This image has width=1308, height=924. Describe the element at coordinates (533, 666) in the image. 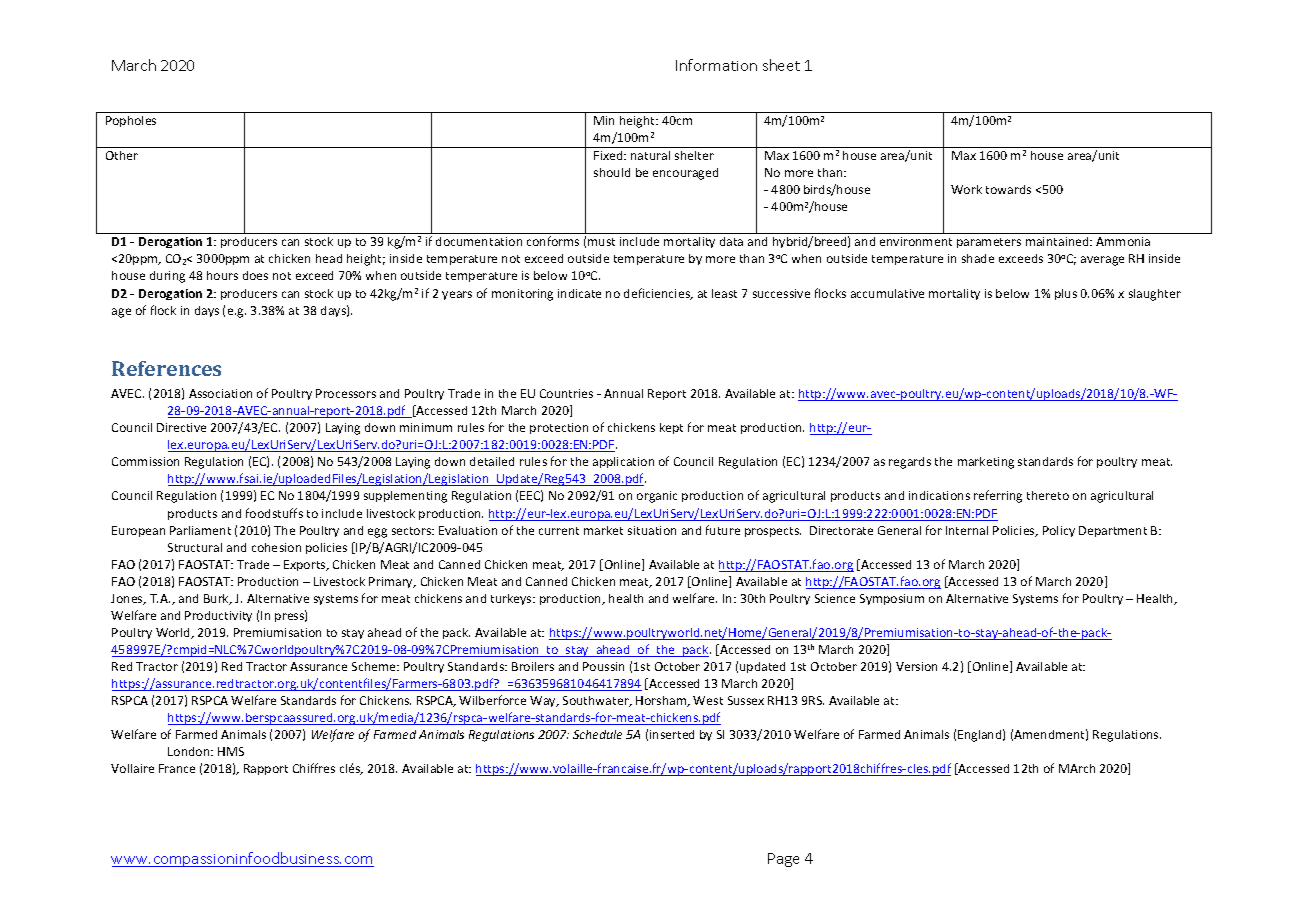

I see `Broilers` at that location.
